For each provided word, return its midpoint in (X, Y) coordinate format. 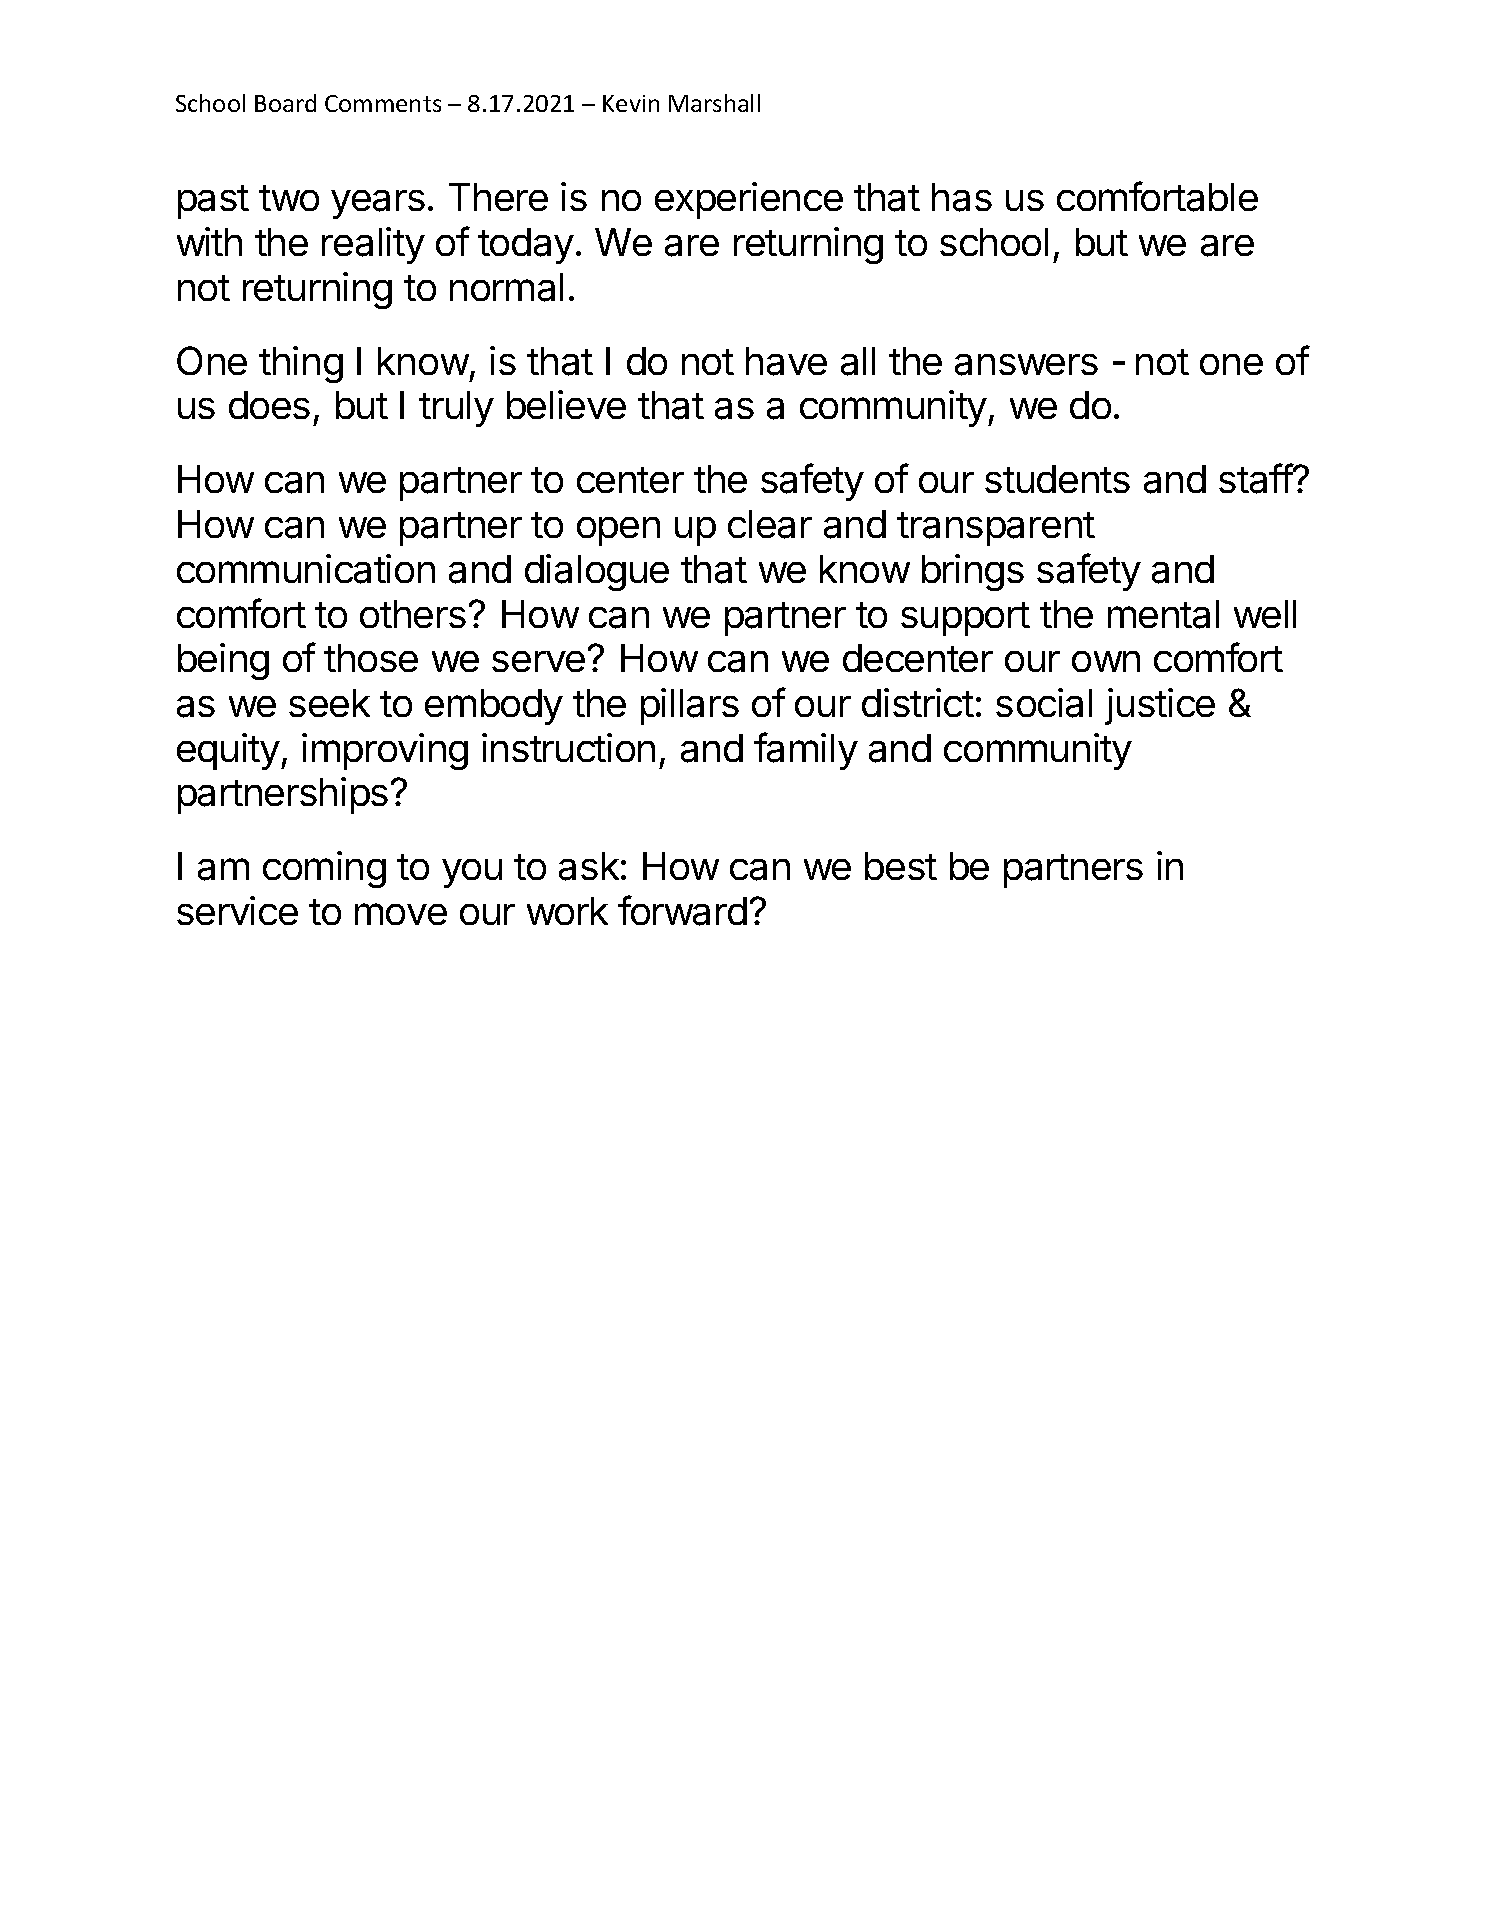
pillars (690, 706)
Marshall (714, 103)
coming (324, 869)
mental (1163, 614)
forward (682, 910)
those (371, 658)
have (786, 361)
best (901, 866)
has (962, 197)
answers (1026, 365)
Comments (383, 103)
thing (301, 364)
